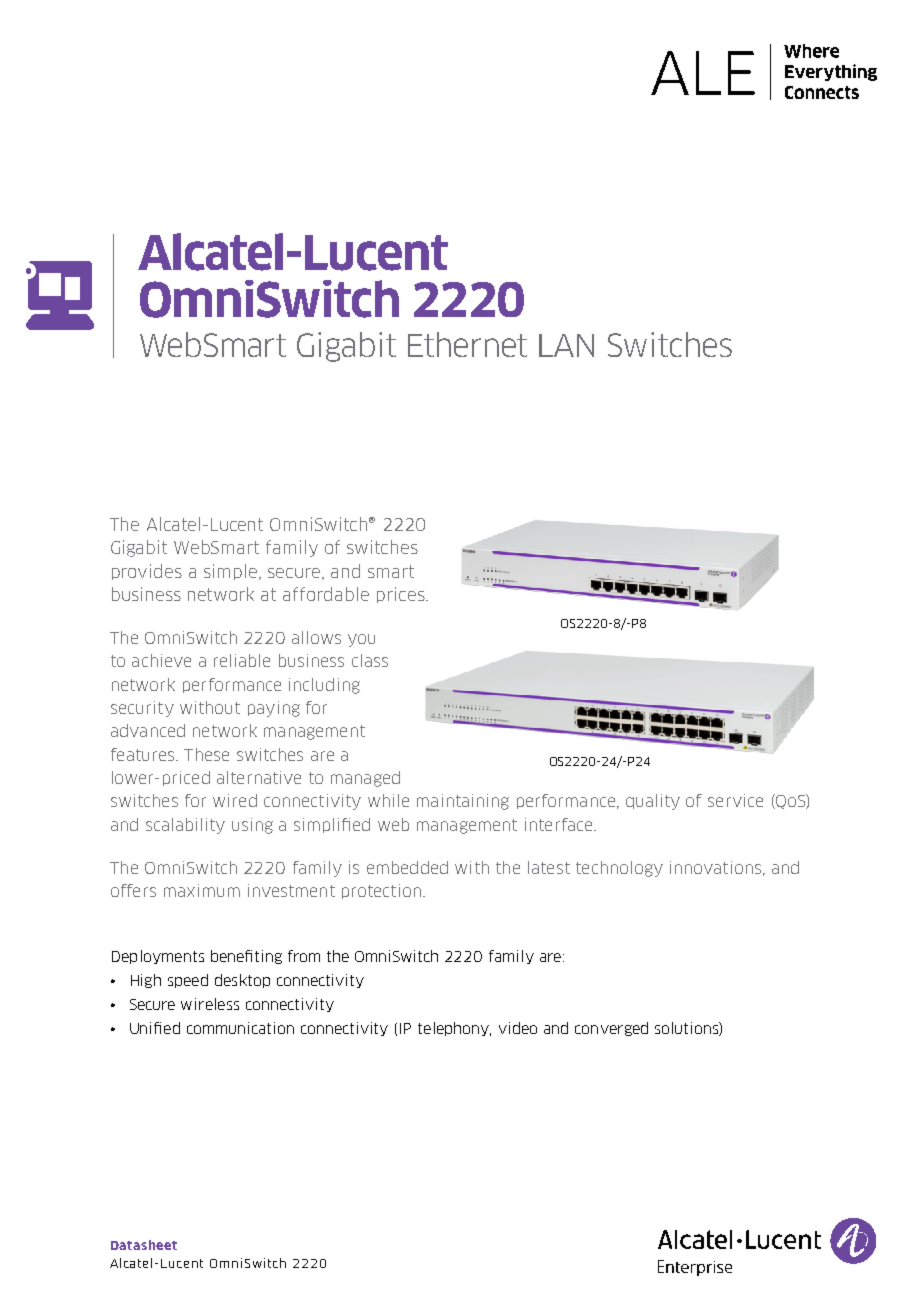 Image resolution: width=924 pixels, height=1308 pixels. Describe the element at coordinates (463, 802) in the screenshot. I see `maintaining` at that location.
